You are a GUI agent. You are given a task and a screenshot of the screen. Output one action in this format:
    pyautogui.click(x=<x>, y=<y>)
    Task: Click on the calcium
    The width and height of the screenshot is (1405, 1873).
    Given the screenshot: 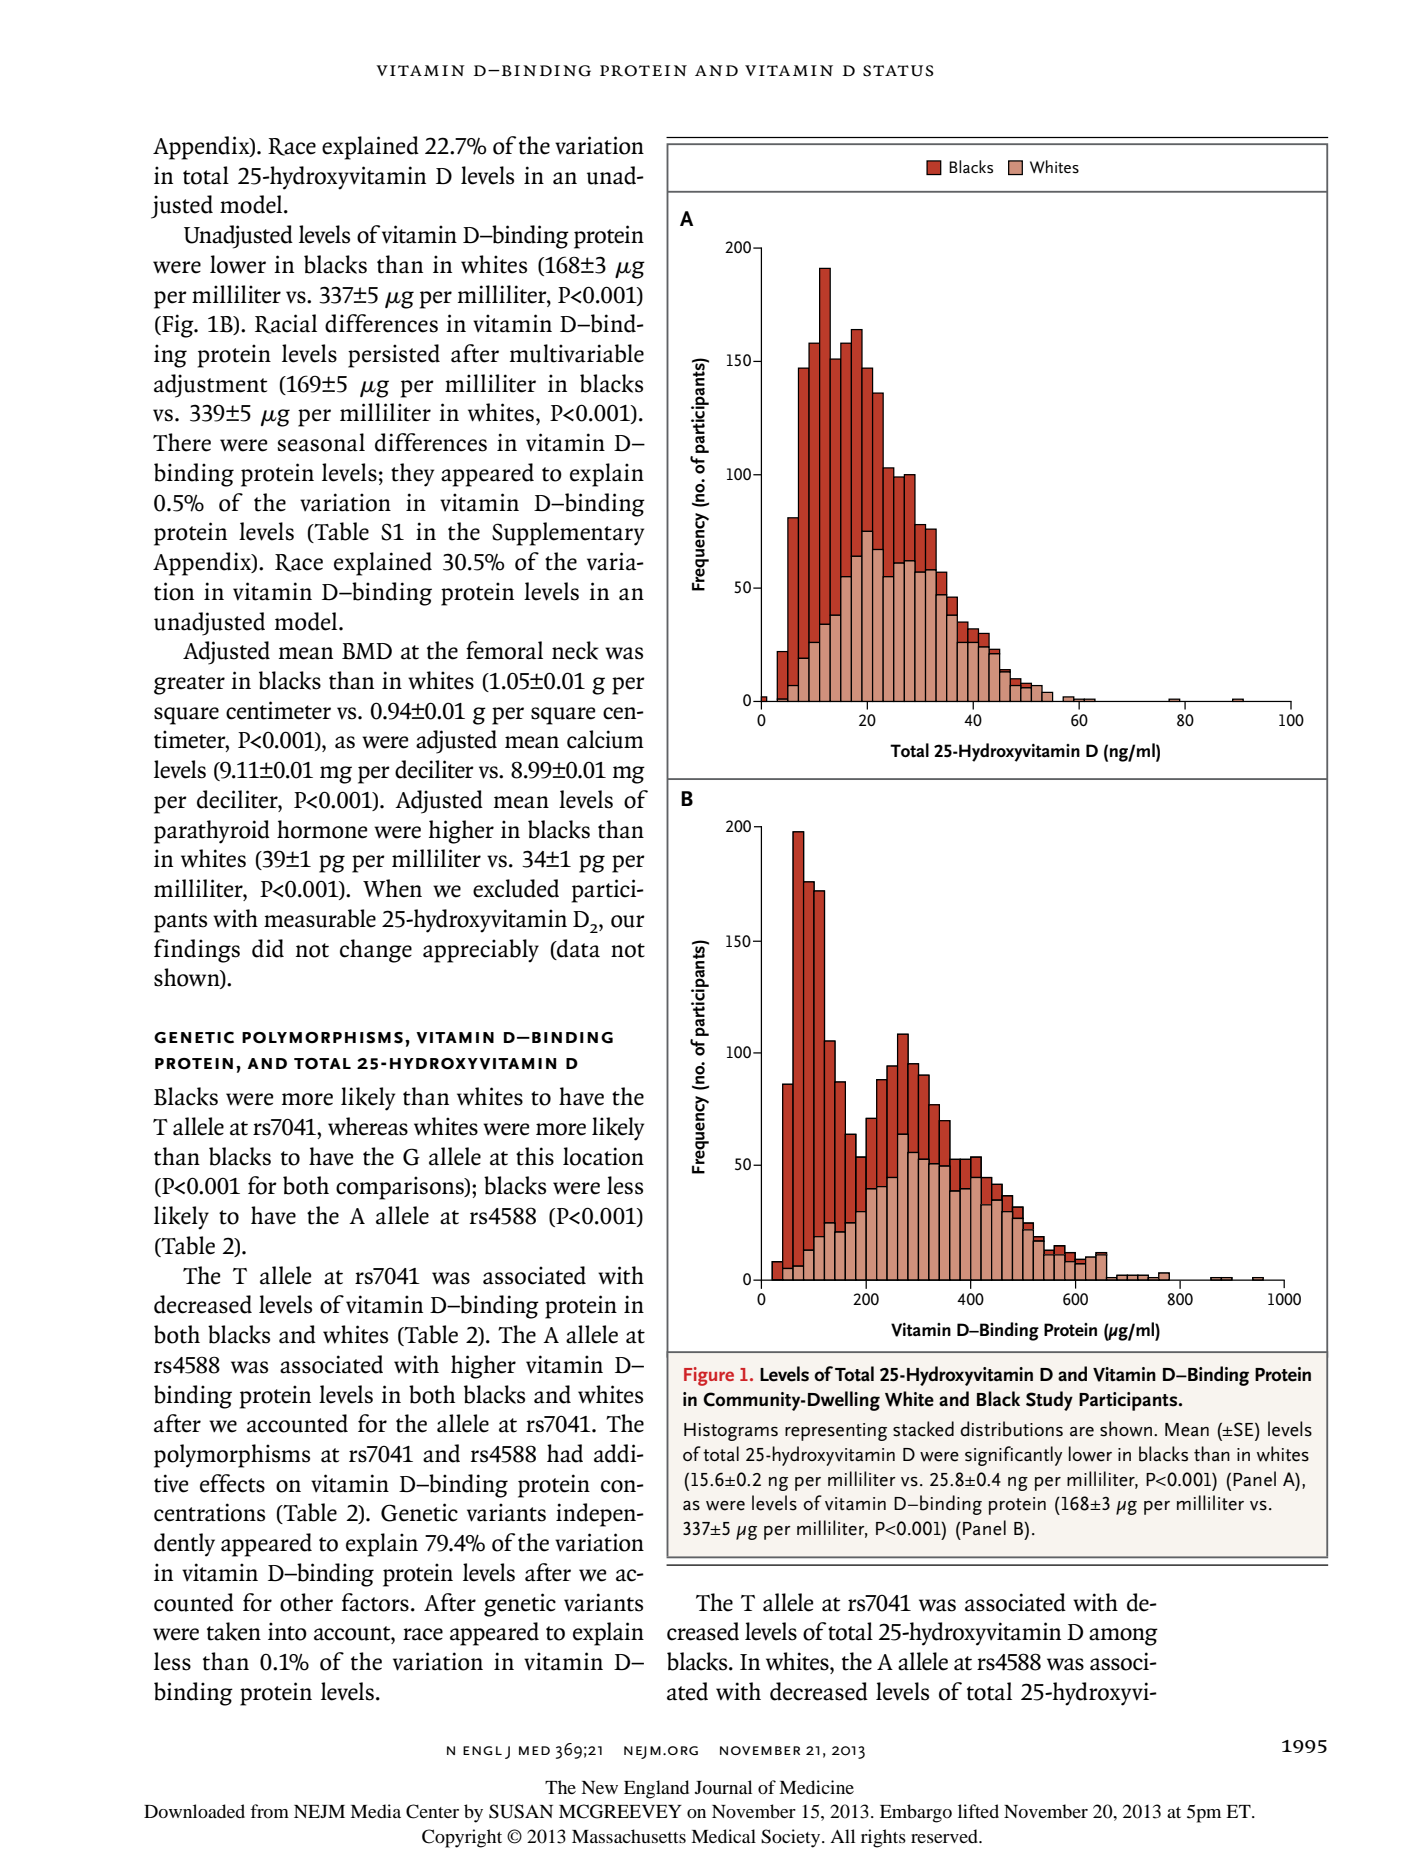 What is the action you would take?
    pyautogui.click(x=605, y=739)
